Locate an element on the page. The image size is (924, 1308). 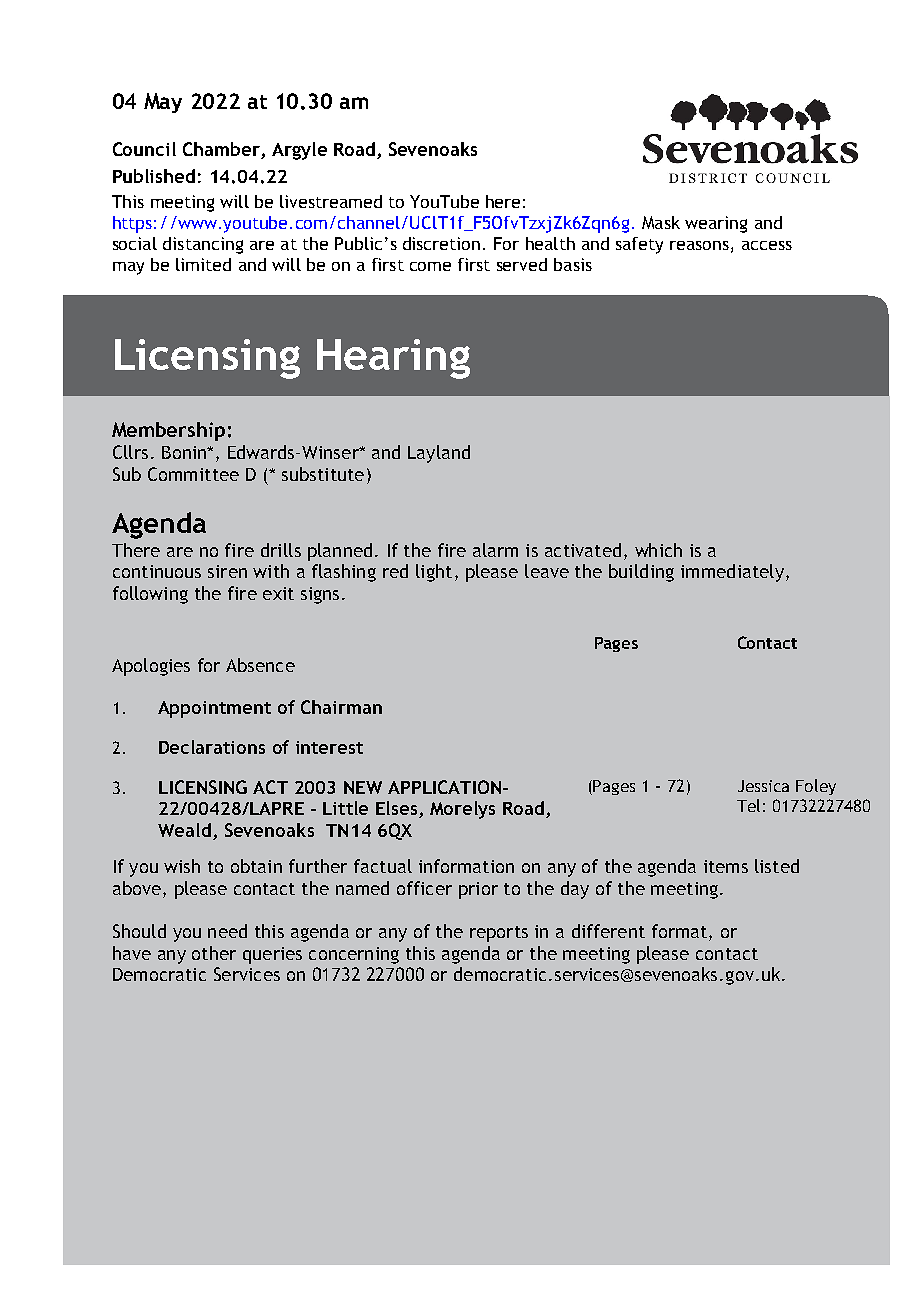
Hearing is located at coordinates (393, 359).
